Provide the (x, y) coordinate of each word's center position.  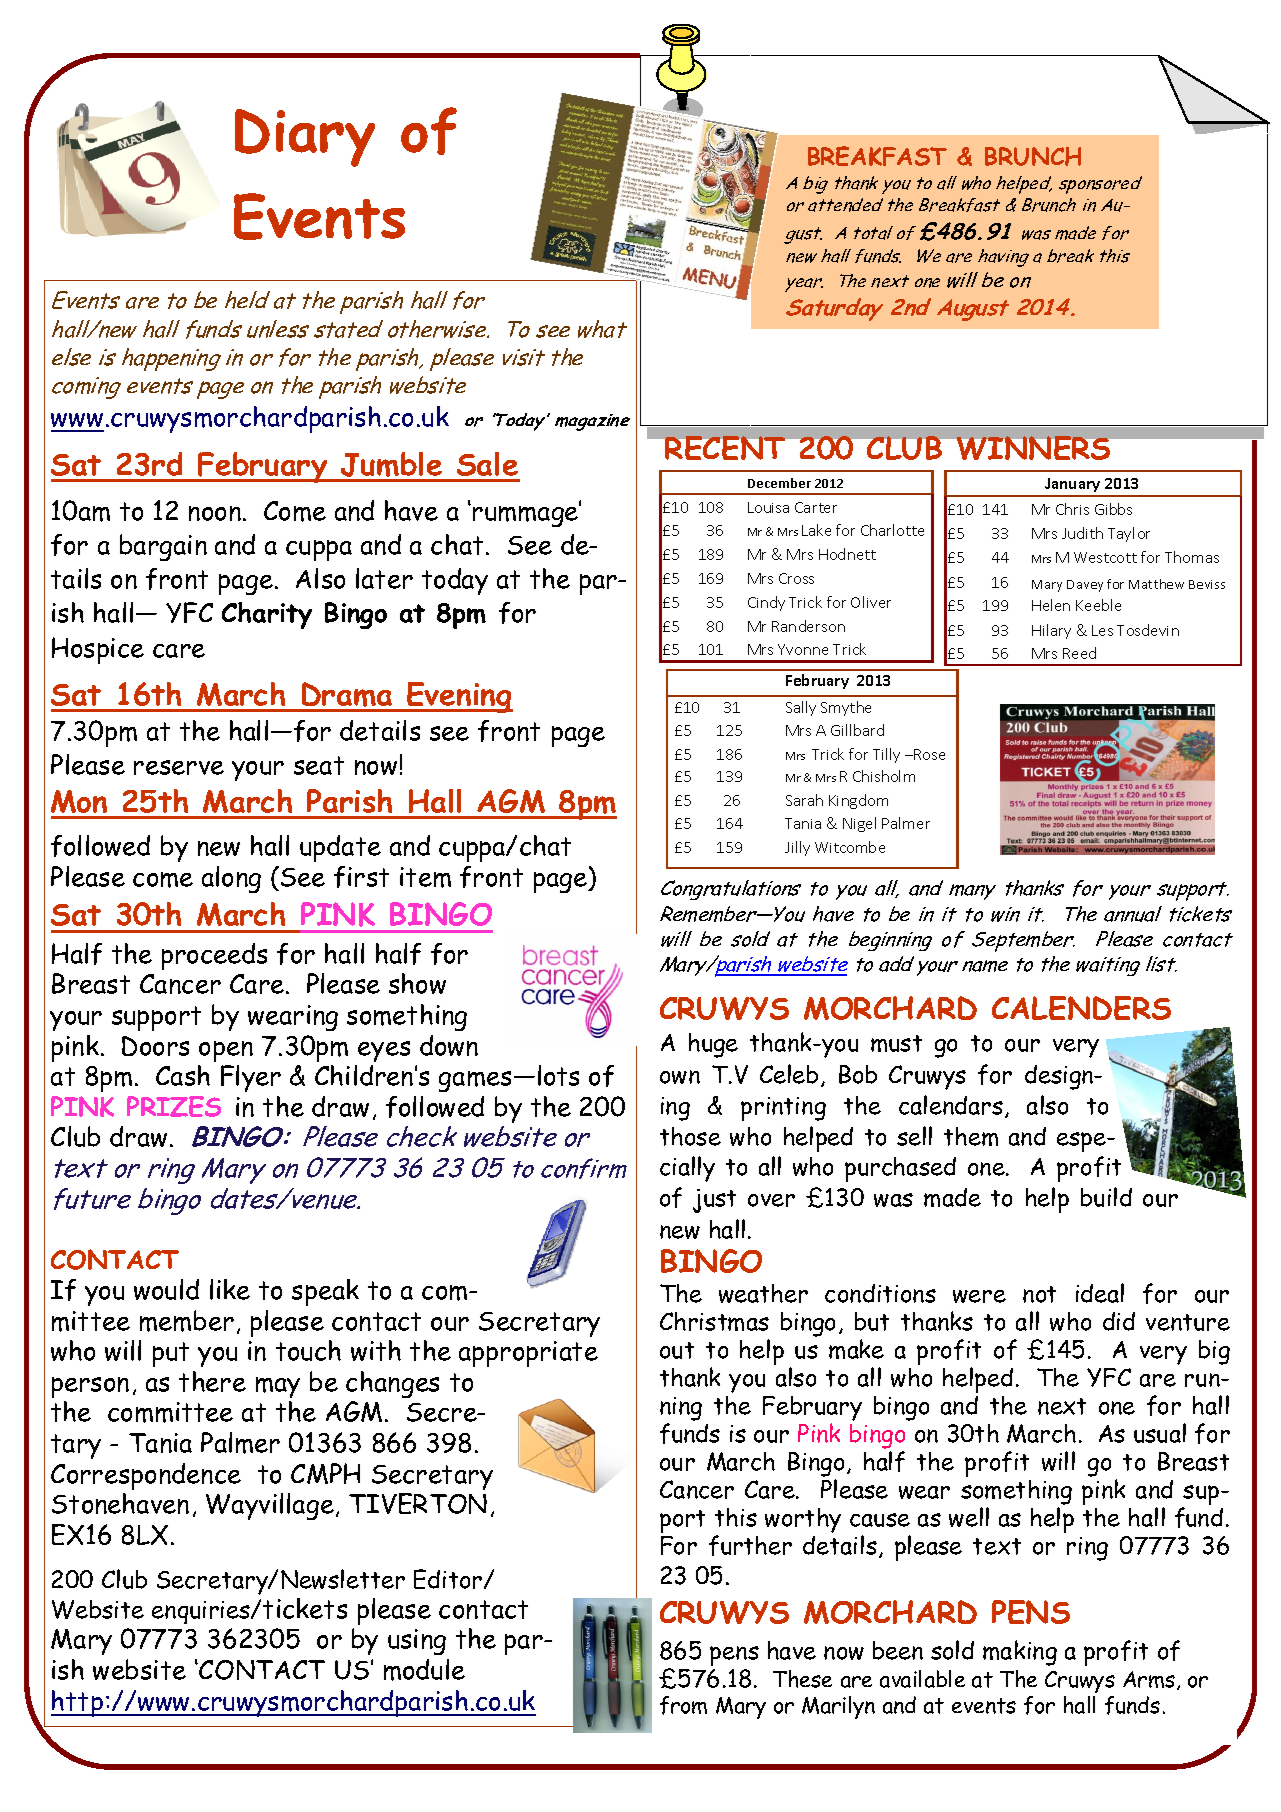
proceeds (214, 956)
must (896, 1043)
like (230, 1289)
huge (713, 1045)
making (1020, 1653)
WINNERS (1033, 448)
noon (215, 513)
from (683, 1705)
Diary (305, 138)
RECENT (725, 448)
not (1039, 1294)
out (677, 1350)
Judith (1082, 533)
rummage (527, 515)
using (417, 1642)
